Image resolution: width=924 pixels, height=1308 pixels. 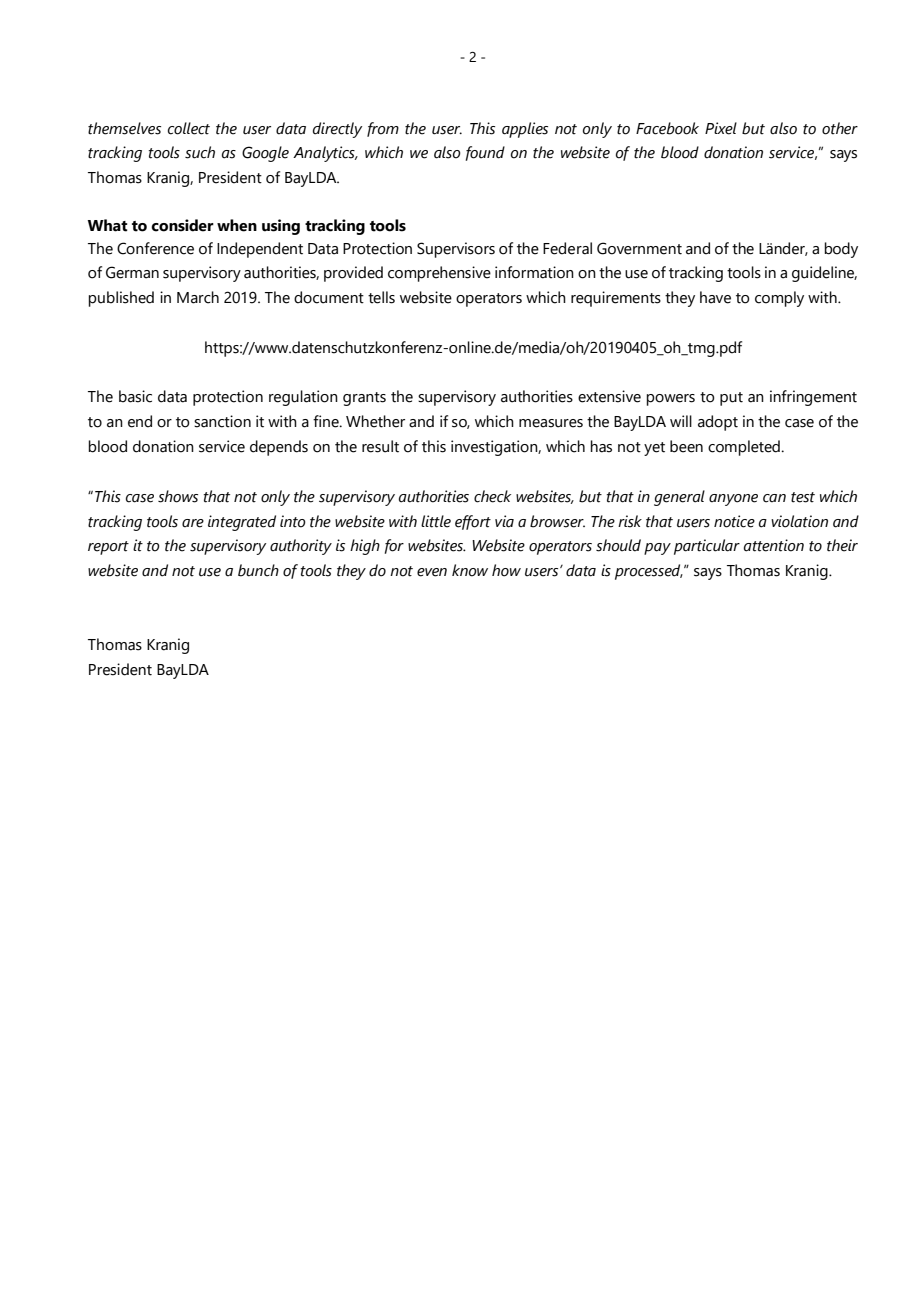 What do you see at coordinates (721, 128) in the screenshot?
I see `Pixel` at bounding box center [721, 128].
